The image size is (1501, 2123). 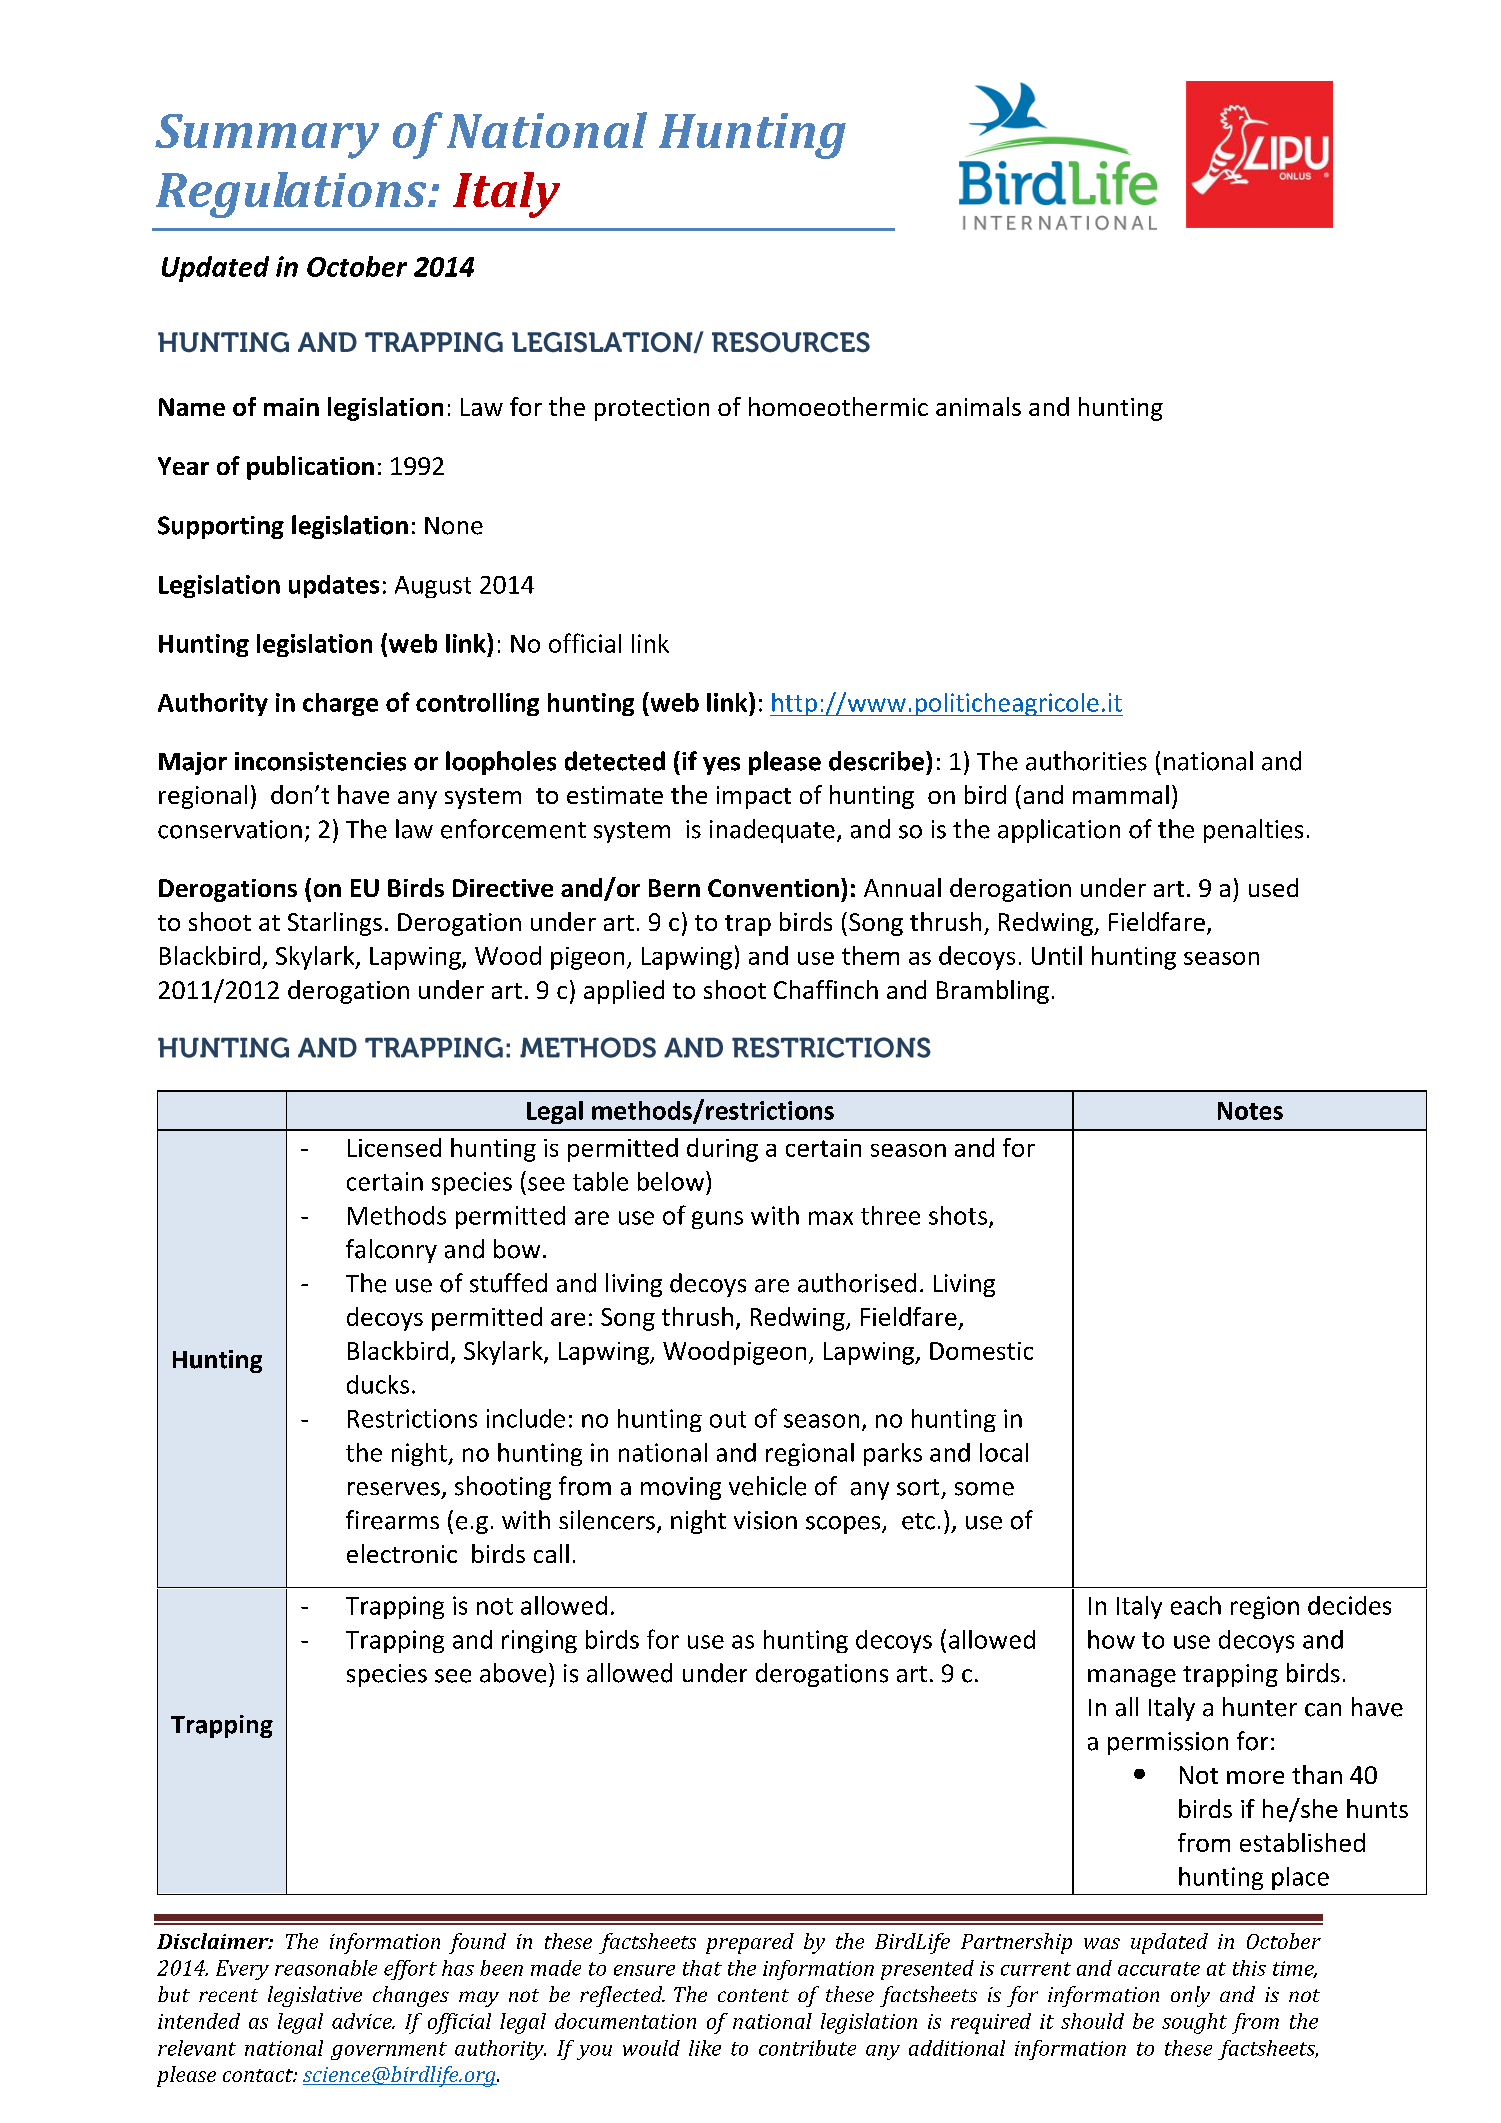 I want to click on legislative, so click(x=315, y=1996).
